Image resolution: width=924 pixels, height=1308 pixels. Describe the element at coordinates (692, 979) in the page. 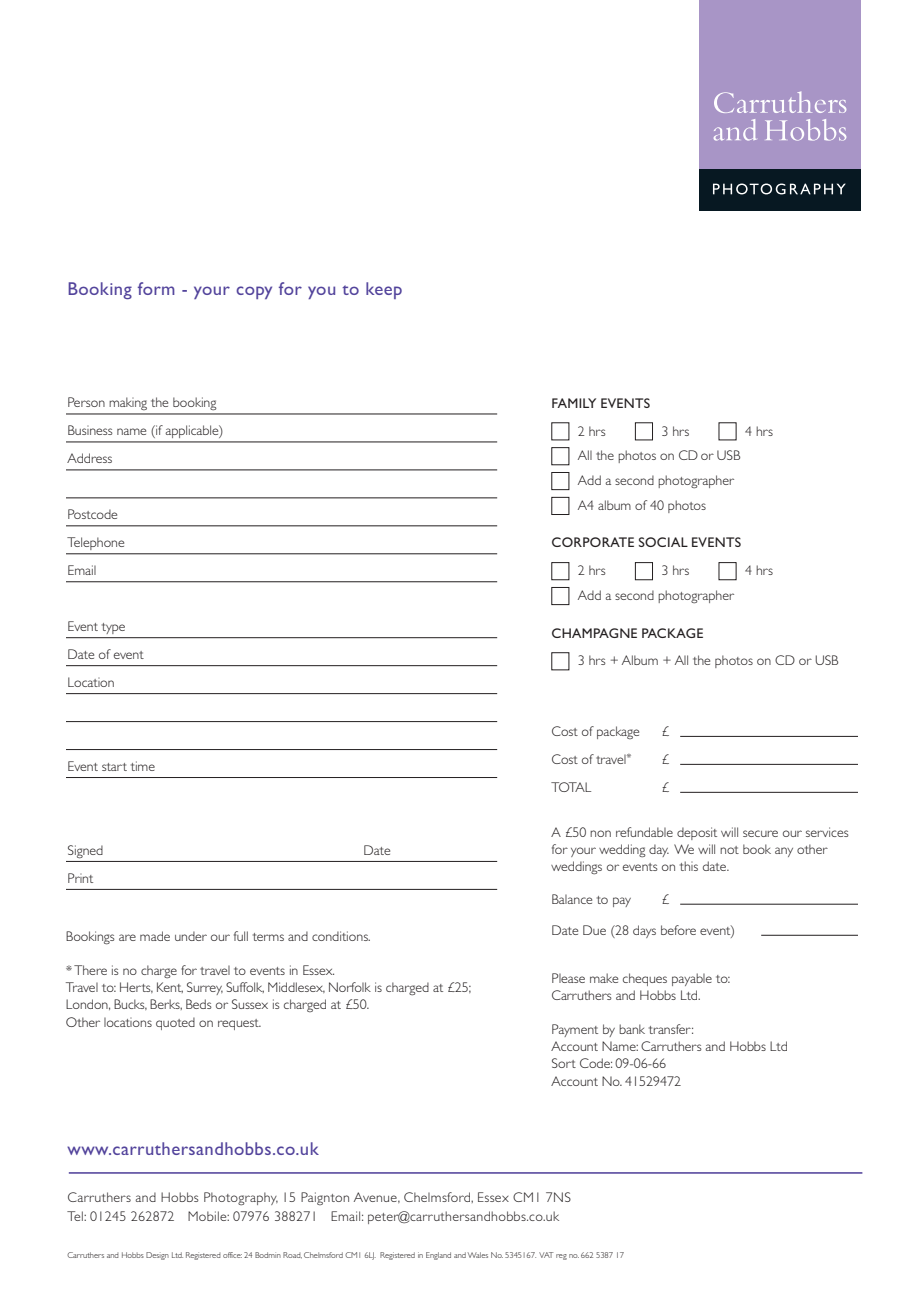

I see `payable` at that location.
